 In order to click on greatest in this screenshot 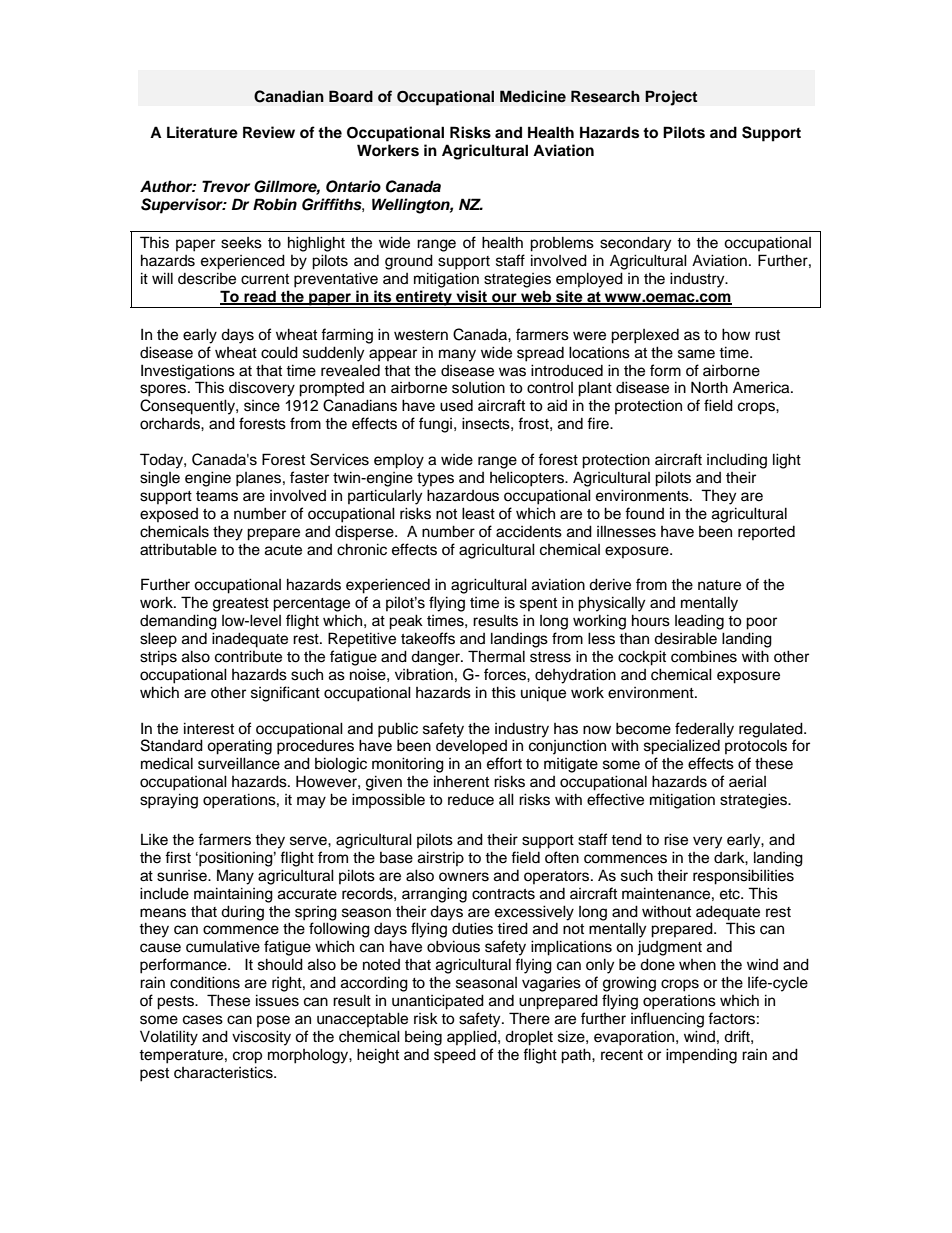, I will do `click(241, 605)`.
